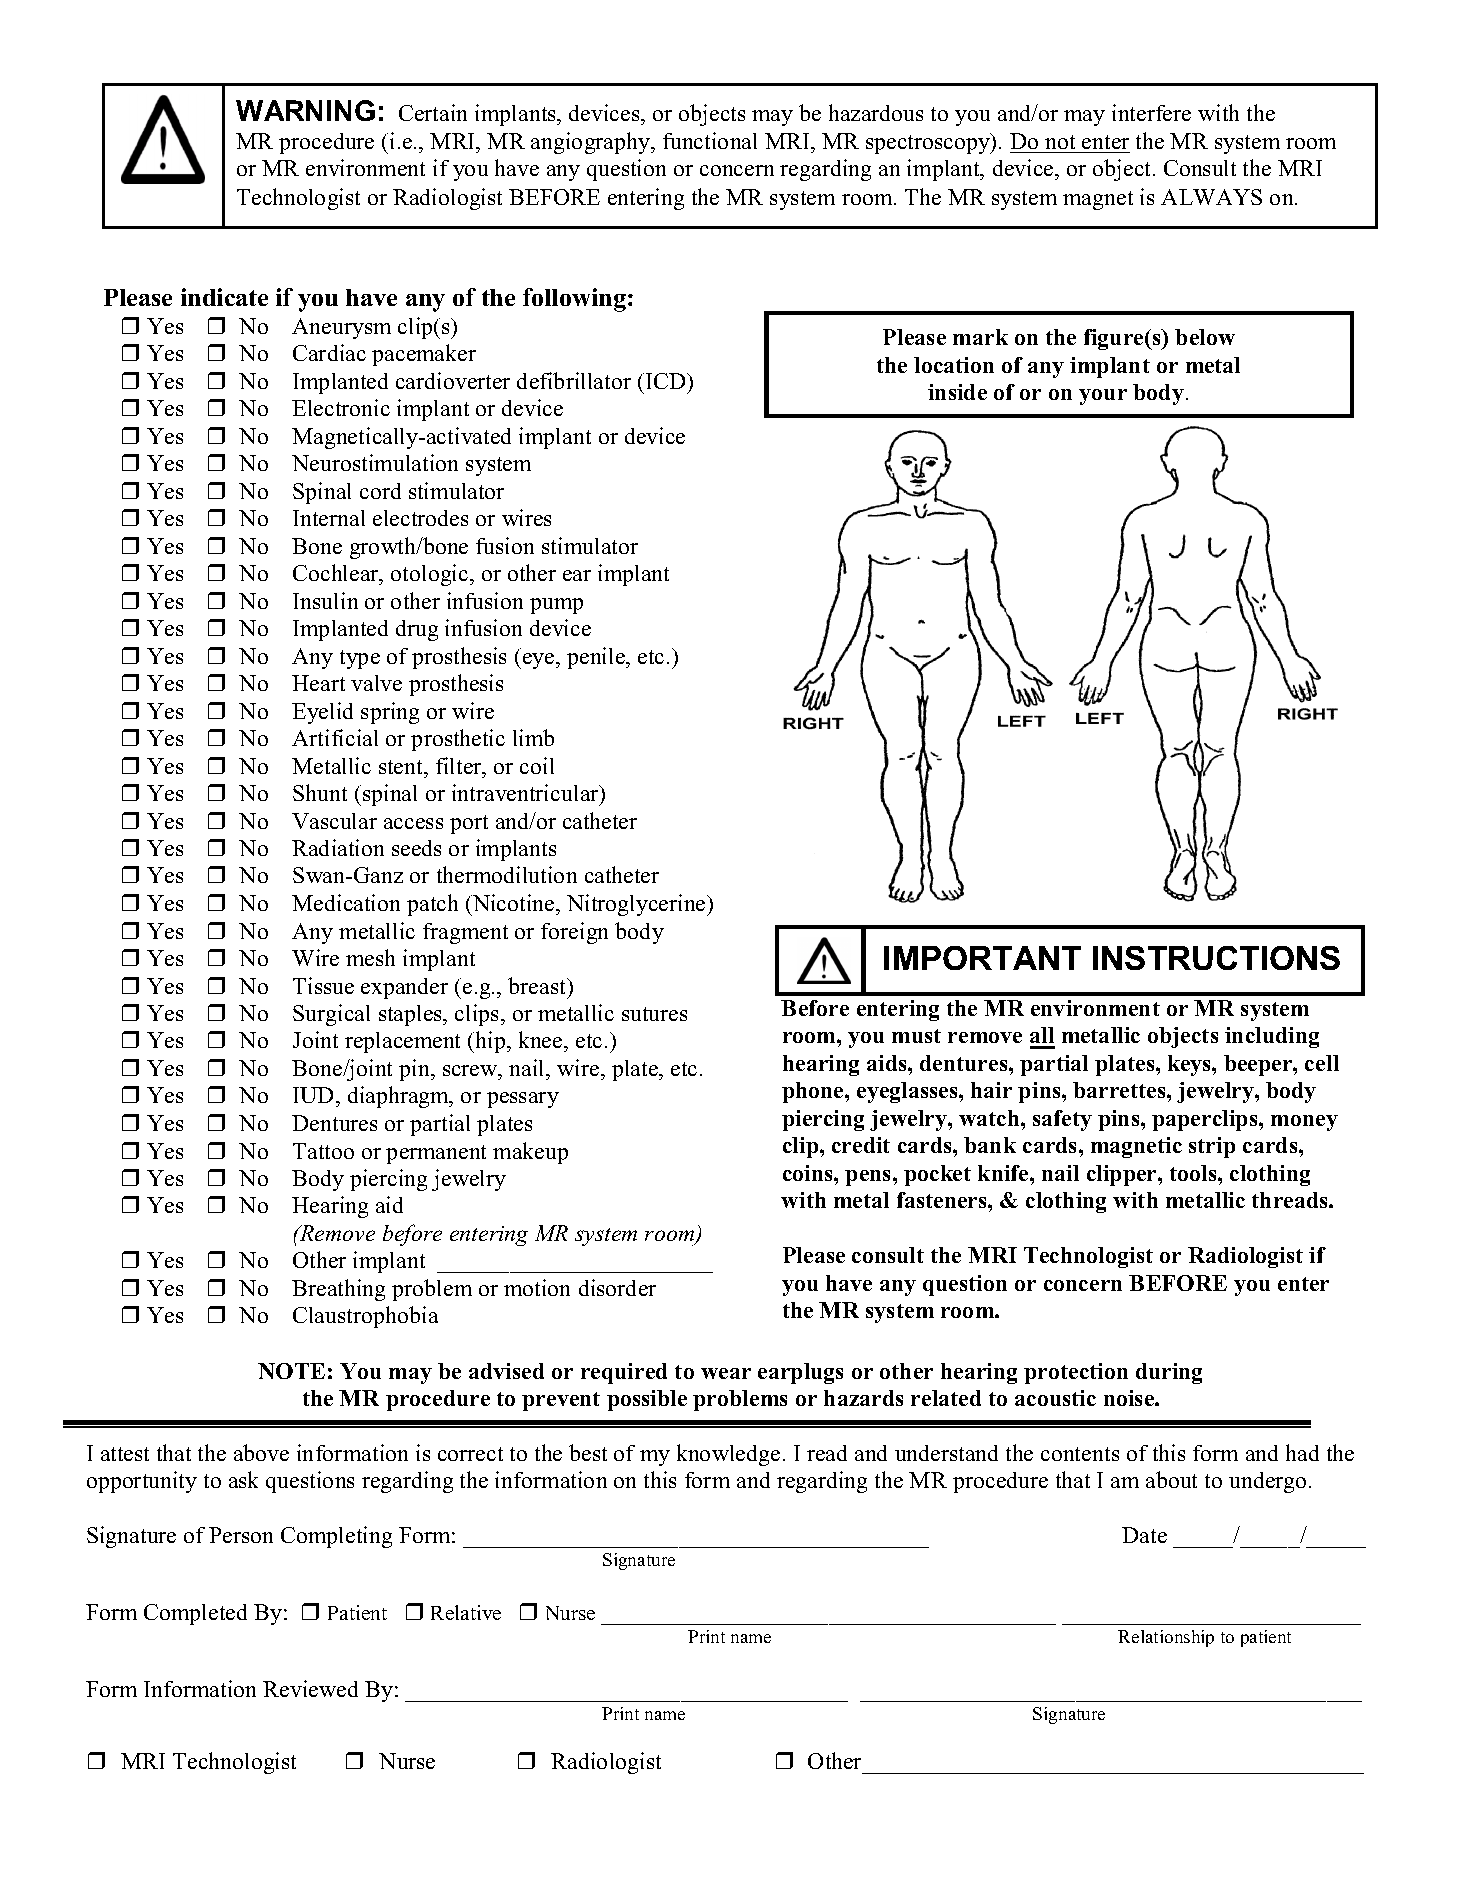 This document has height=1893, width=1463. Describe the element at coordinates (1211, 197) in the document. I see `ALWAYS` at that location.
